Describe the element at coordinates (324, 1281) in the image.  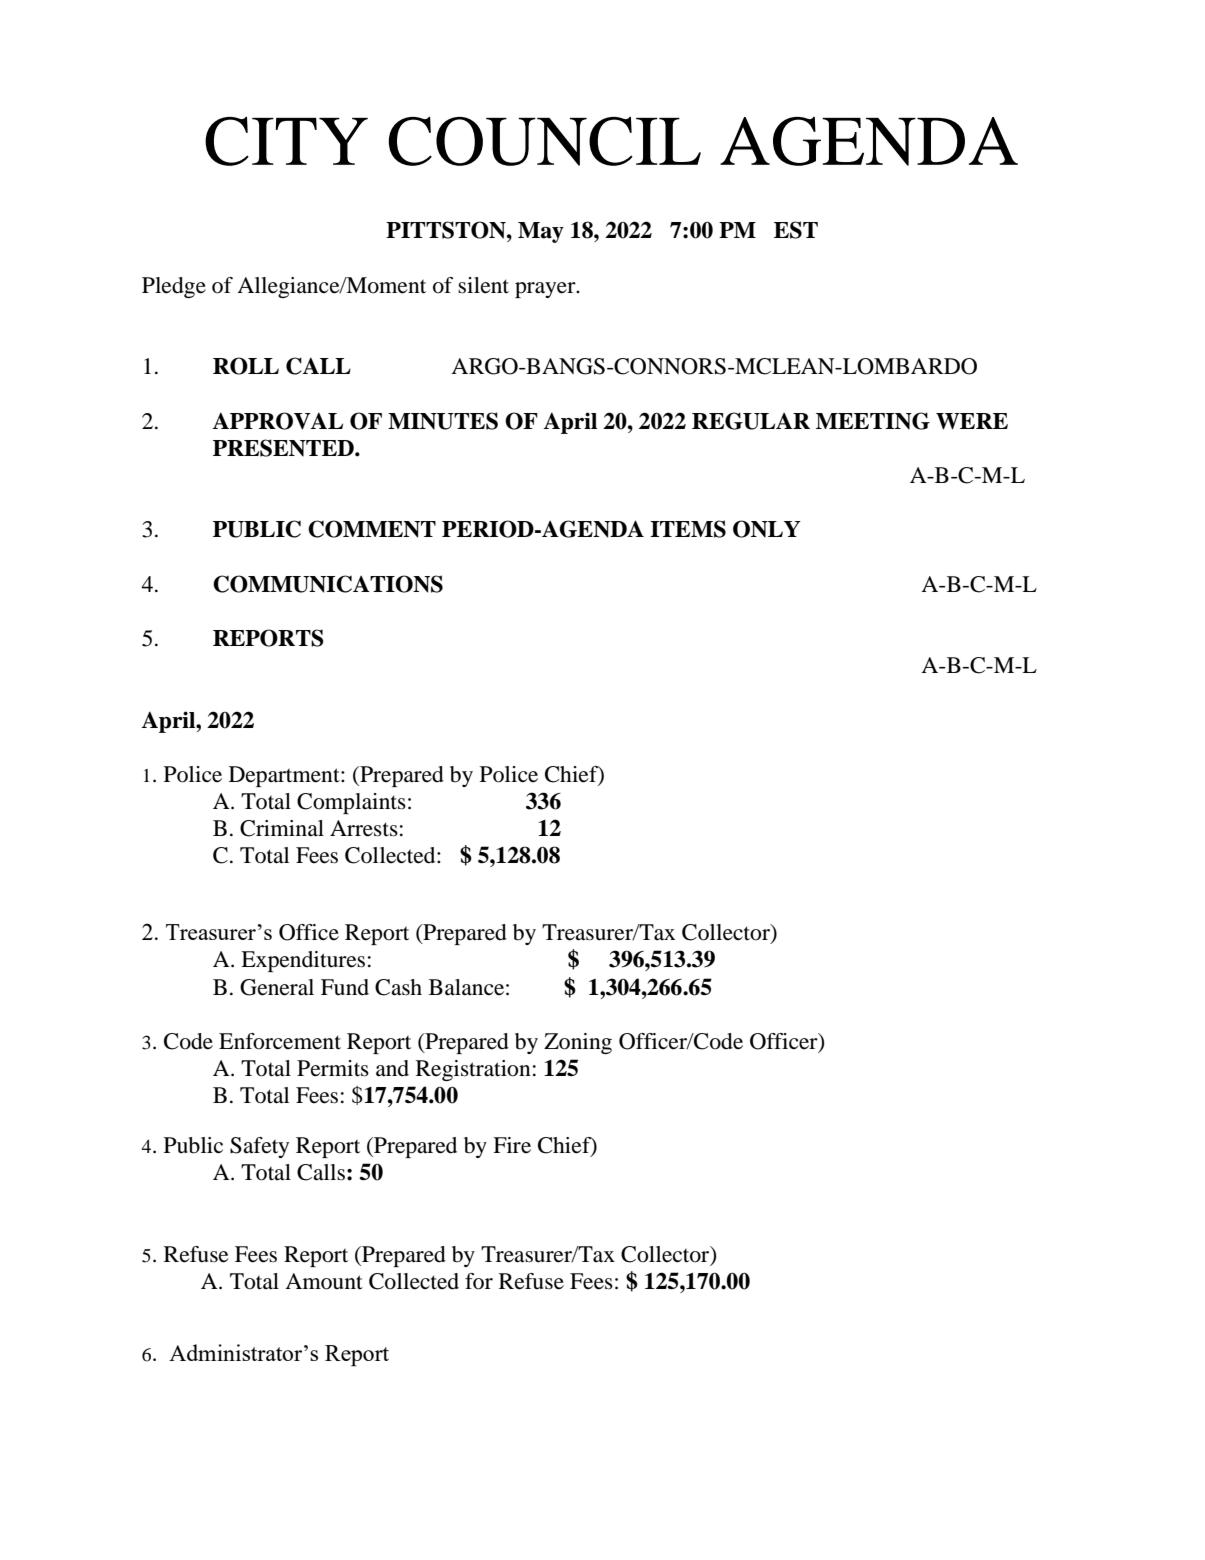
I see `Amount` at that location.
